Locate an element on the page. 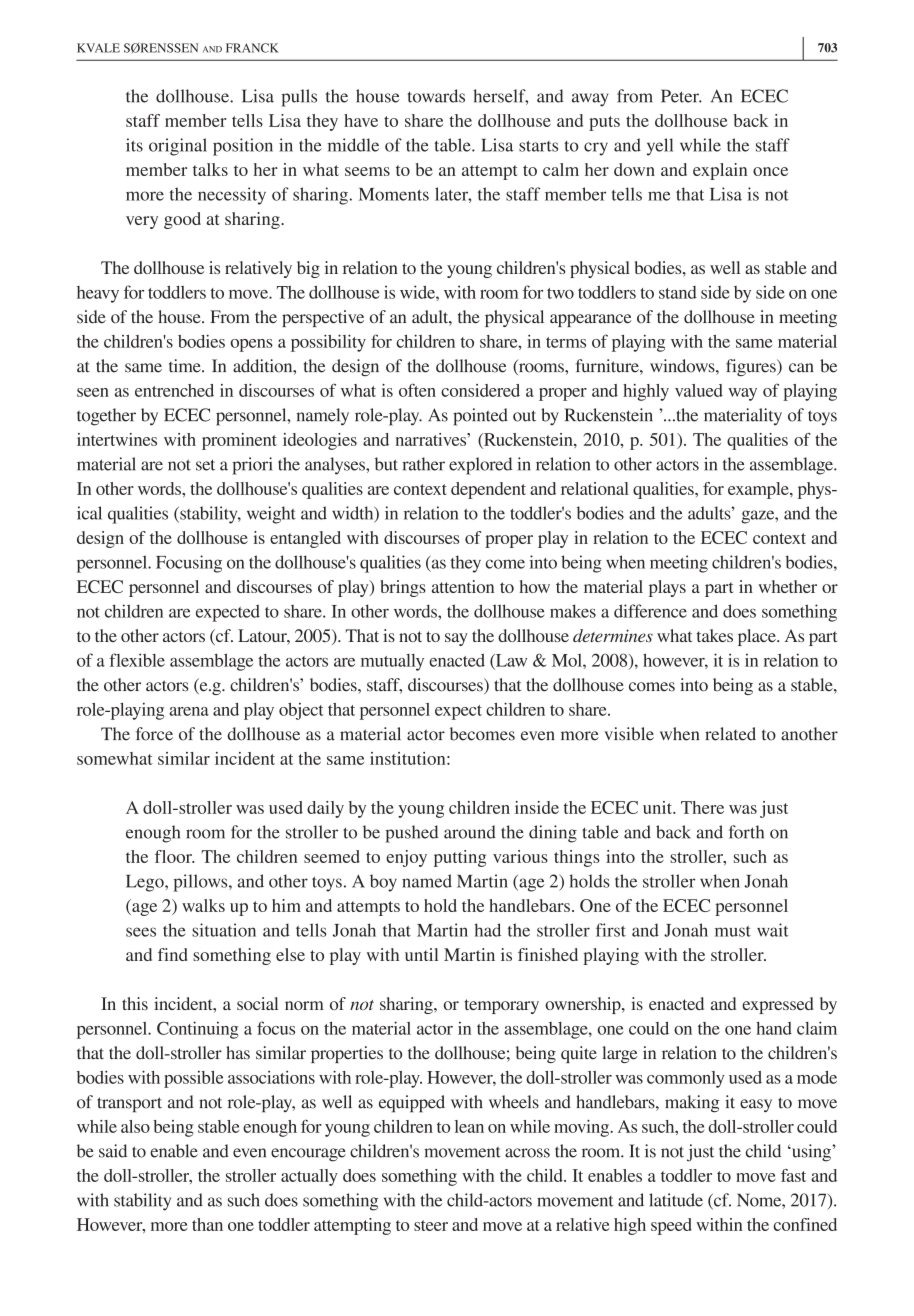  yell is located at coordinates (660, 147).
